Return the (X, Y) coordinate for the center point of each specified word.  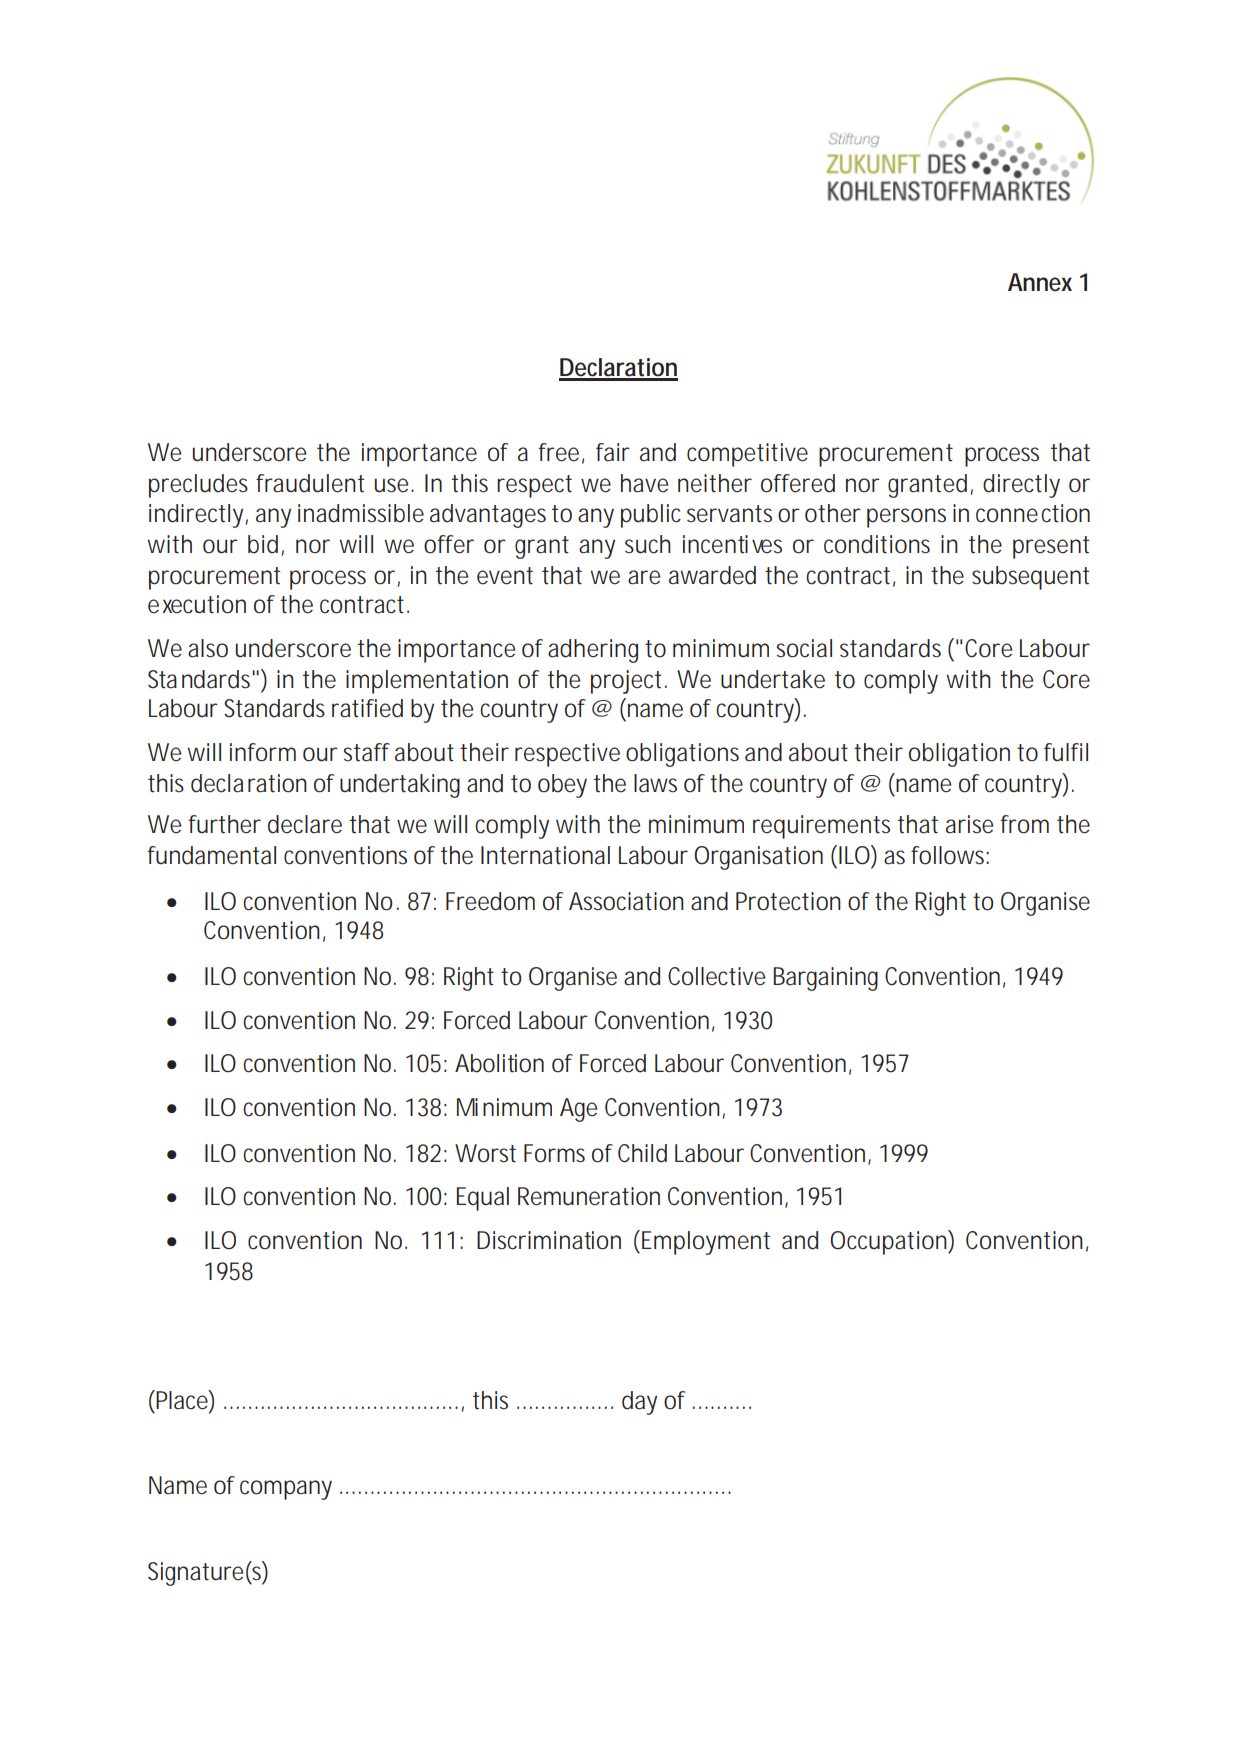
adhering (593, 651)
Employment (704, 1242)
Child (642, 1153)
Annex (1040, 282)
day (639, 1403)
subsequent (1030, 578)
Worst (485, 1153)
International (545, 855)
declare (305, 824)
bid (263, 544)
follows (947, 855)
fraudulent (310, 483)
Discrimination (549, 1240)
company (286, 1490)
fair (613, 452)
